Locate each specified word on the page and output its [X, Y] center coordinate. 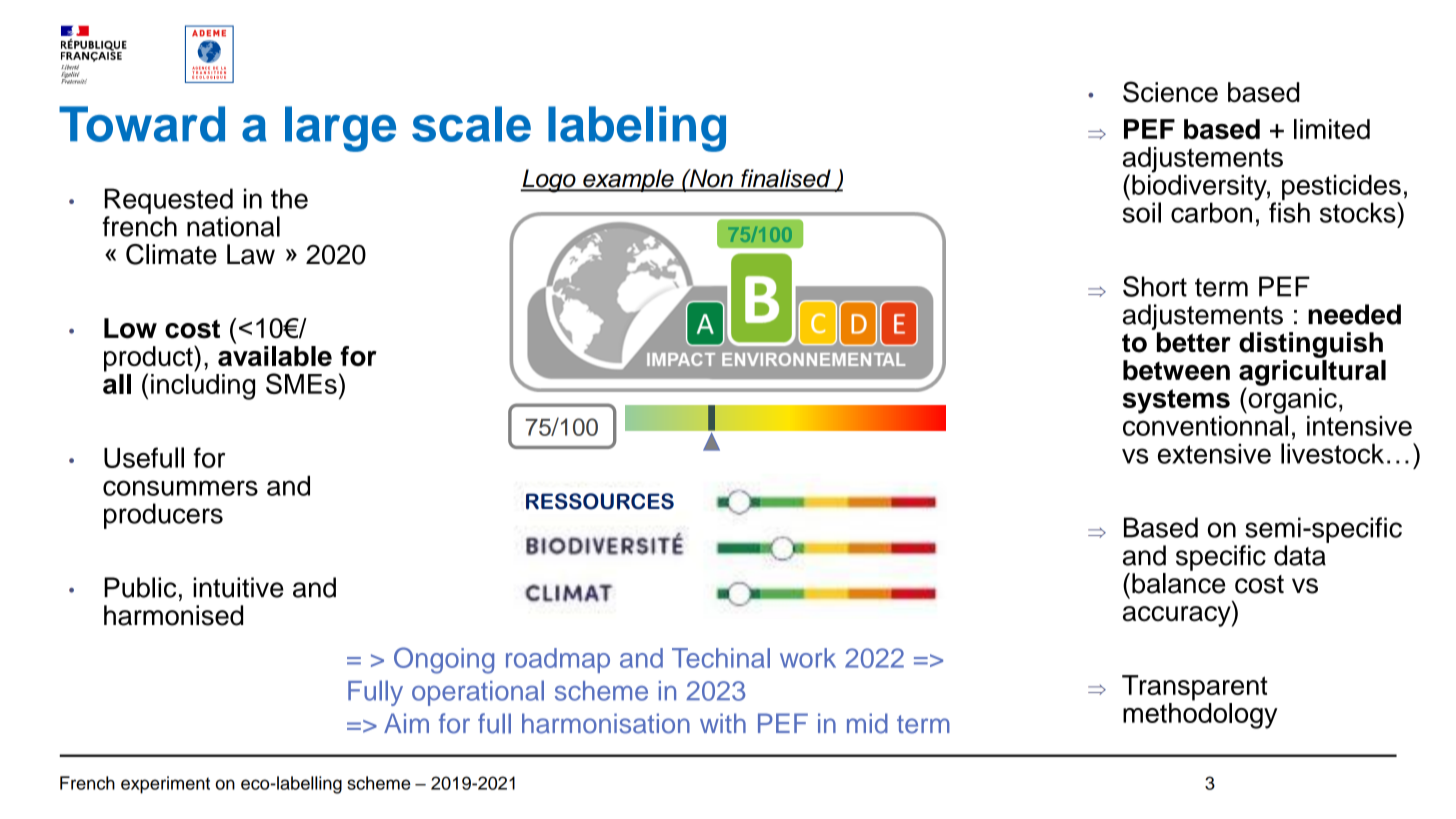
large [340, 129]
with [723, 723]
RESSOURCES [600, 501]
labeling [637, 129]
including [203, 387]
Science [1170, 92]
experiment [165, 785]
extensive [1214, 453]
